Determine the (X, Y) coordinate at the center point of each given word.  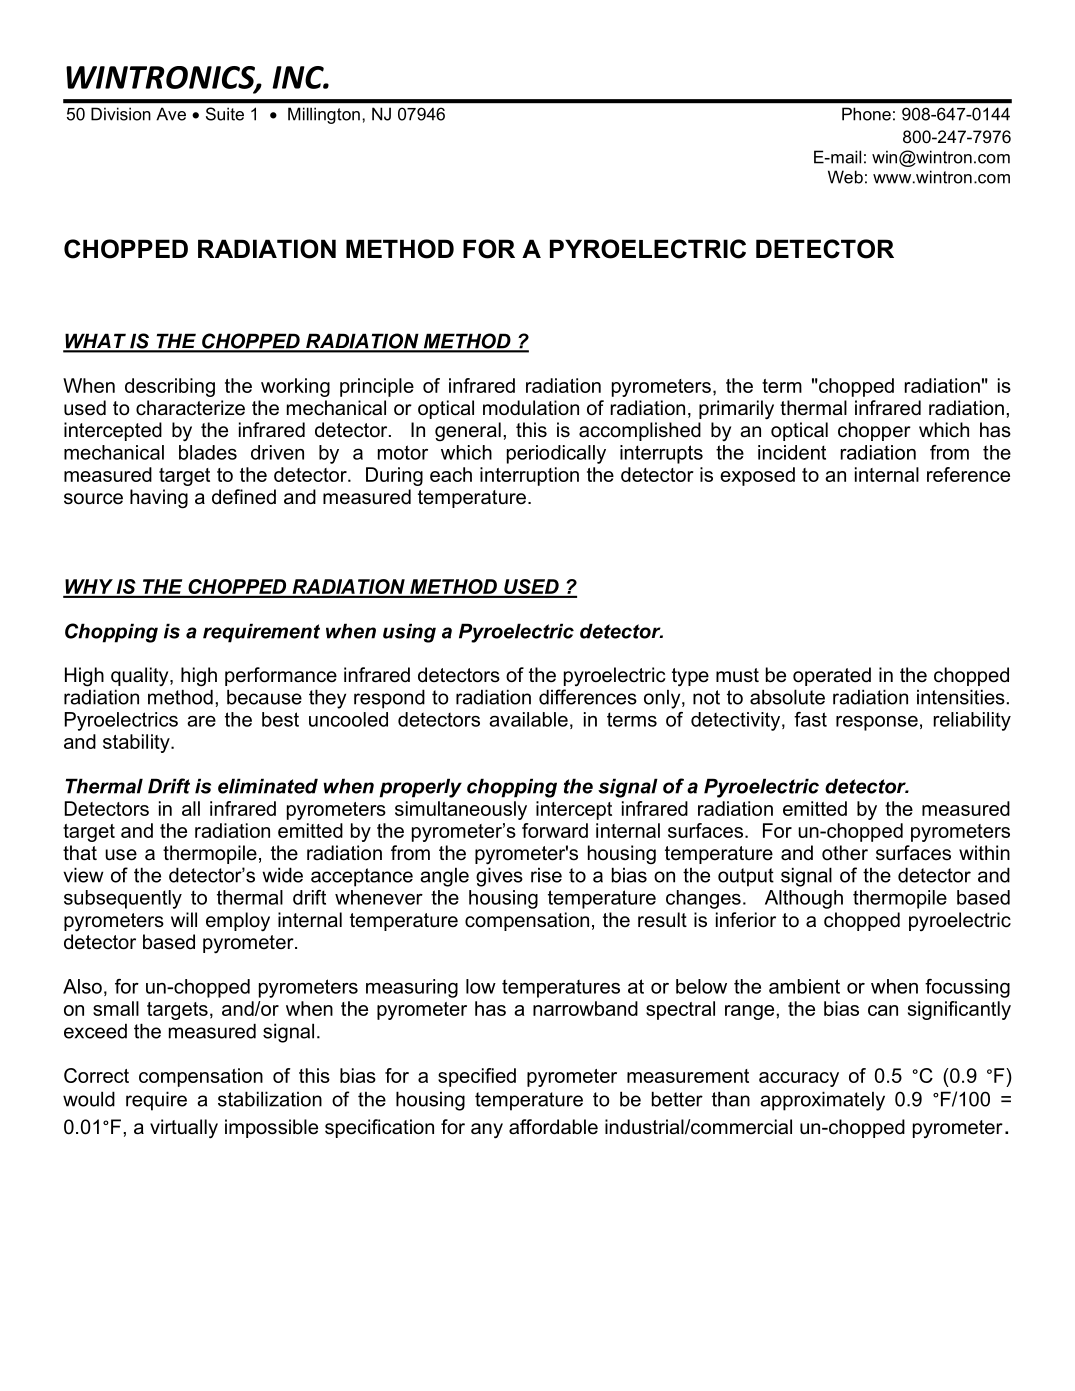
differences (588, 697)
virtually (184, 1129)
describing (170, 387)
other (845, 853)
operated (832, 676)
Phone (866, 114)
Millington (324, 115)
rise (546, 875)
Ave (171, 114)
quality (141, 676)
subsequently (123, 899)
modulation (531, 408)
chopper (874, 431)
